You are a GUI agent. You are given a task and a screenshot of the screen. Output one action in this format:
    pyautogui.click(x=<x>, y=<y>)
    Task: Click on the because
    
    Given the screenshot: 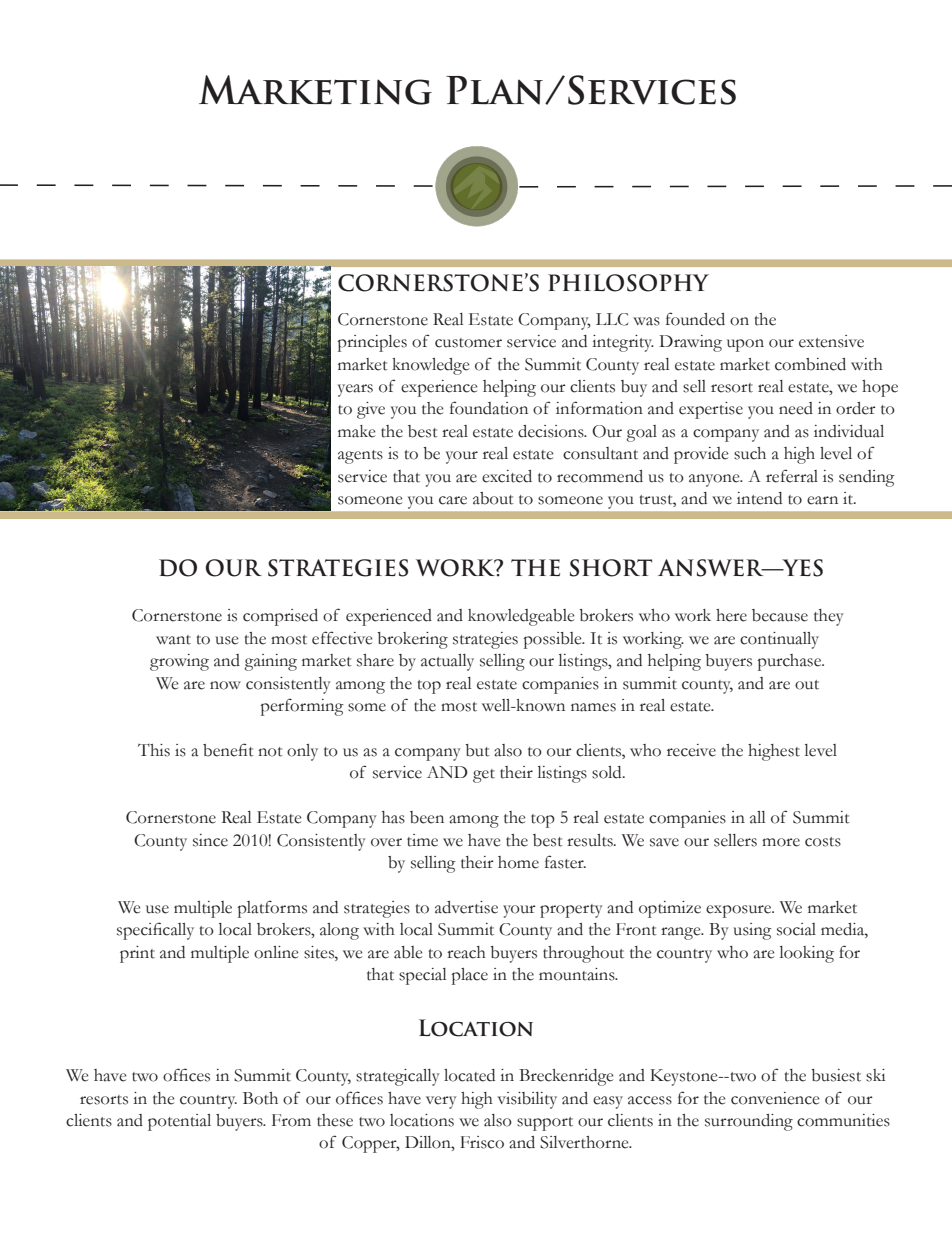 What is the action you would take?
    pyautogui.click(x=780, y=615)
